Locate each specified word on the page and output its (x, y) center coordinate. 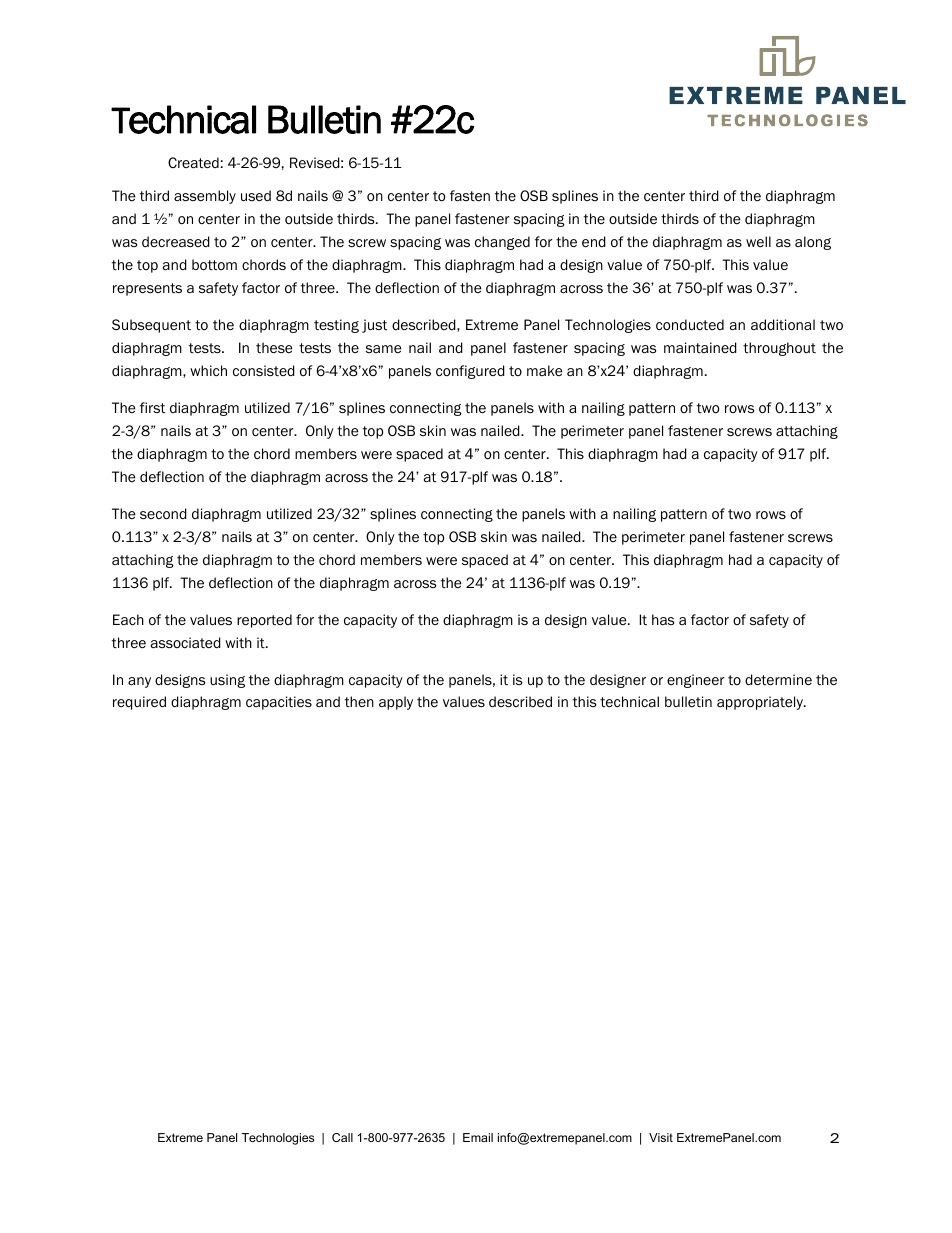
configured (470, 372)
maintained (700, 348)
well (758, 241)
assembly (205, 197)
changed (502, 243)
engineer (696, 681)
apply (396, 703)
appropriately (761, 703)
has (663, 619)
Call (342, 1137)
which (208, 370)
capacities (279, 703)
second (163, 514)
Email (478, 1137)
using (227, 681)
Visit (661, 1137)
